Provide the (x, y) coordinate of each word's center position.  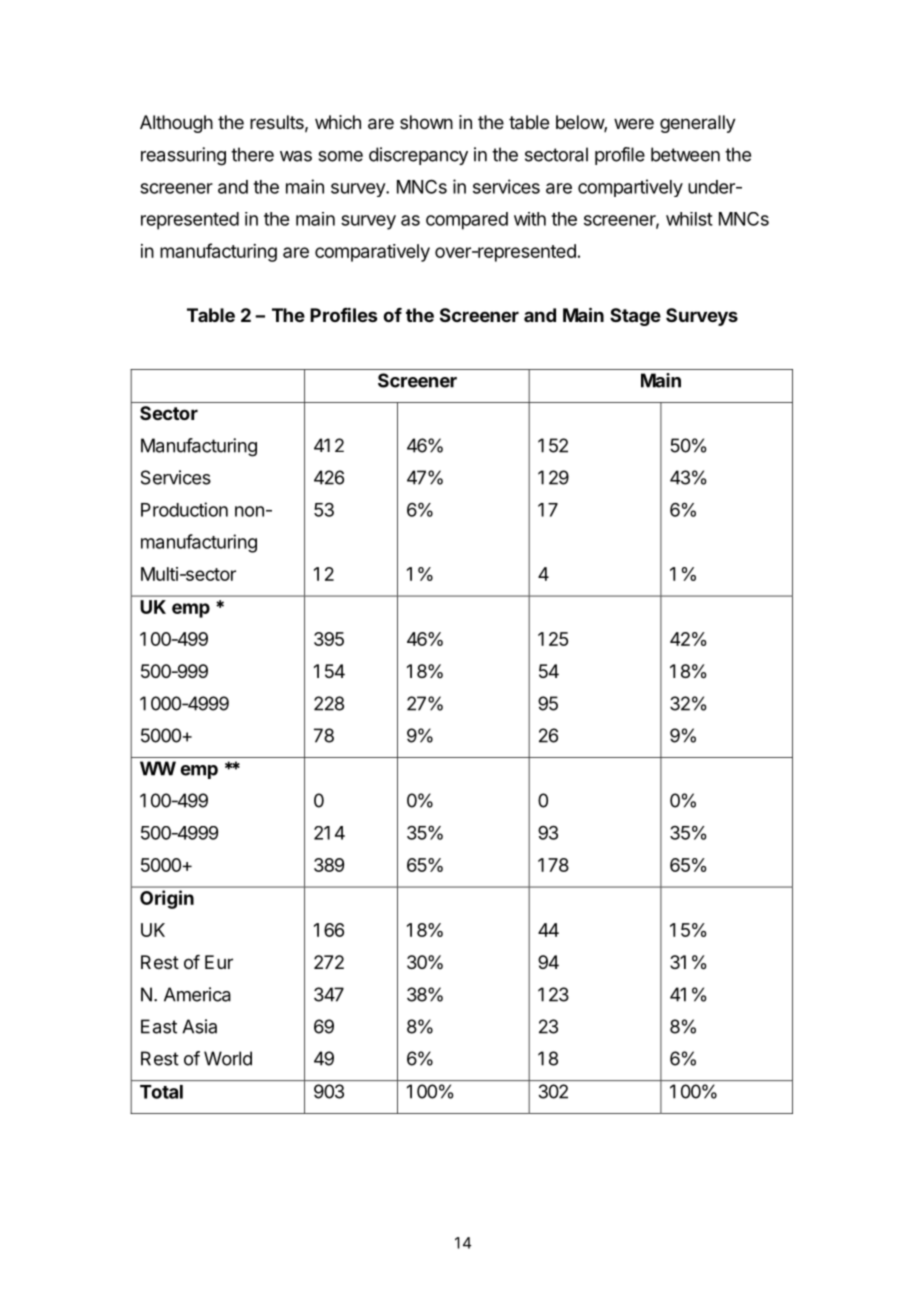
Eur (219, 962)
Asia (199, 1026)
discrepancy (418, 156)
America (197, 994)
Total (161, 1092)
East (159, 1026)
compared (467, 221)
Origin (167, 899)
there (252, 154)
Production (184, 509)
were (634, 123)
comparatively (372, 253)
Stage (635, 317)
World (228, 1058)
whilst (689, 219)
